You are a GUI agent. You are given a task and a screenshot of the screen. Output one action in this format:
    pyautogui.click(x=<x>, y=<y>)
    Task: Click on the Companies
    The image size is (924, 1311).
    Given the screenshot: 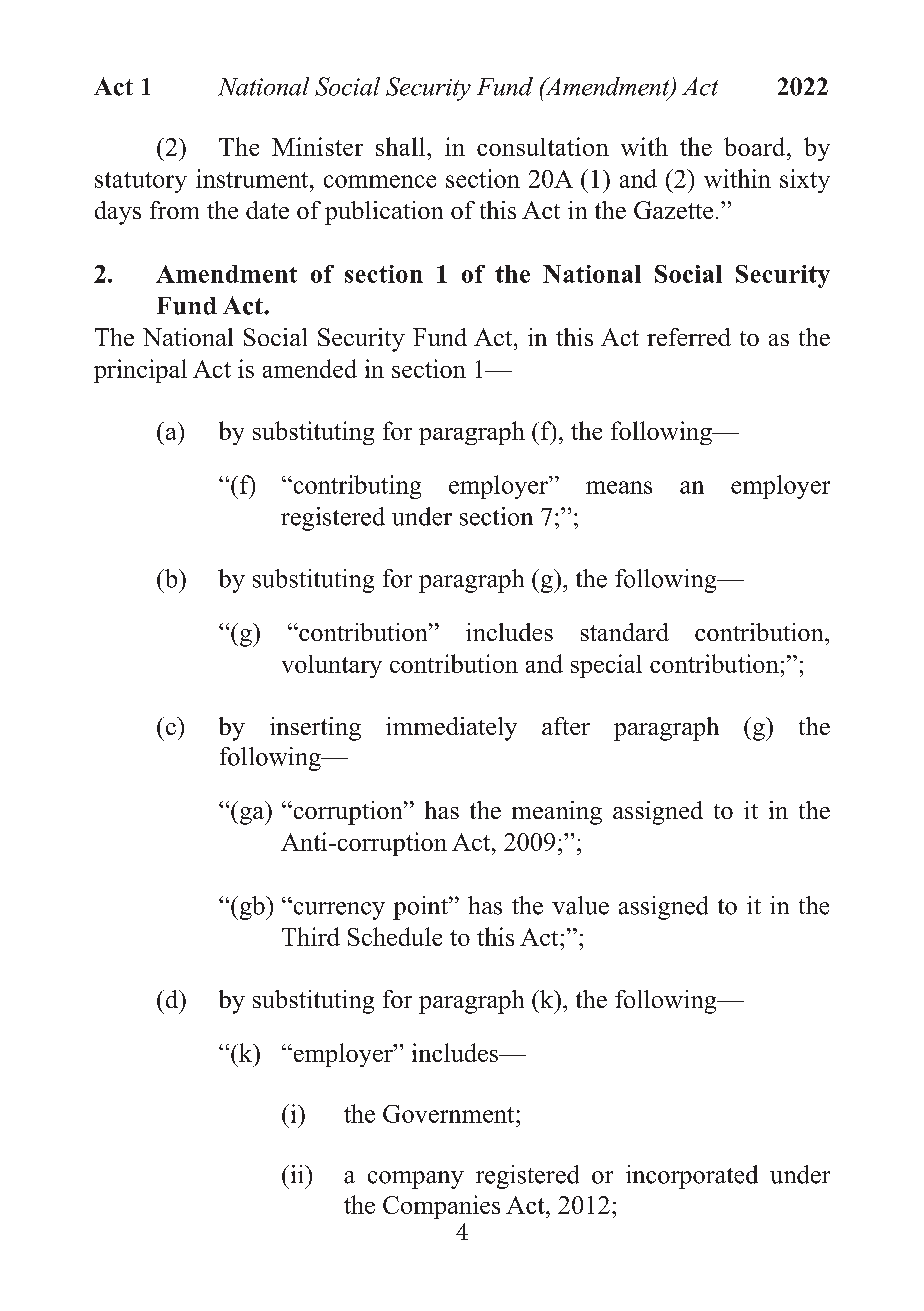 What is the action you would take?
    pyautogui.click(x=441, y=1207)
